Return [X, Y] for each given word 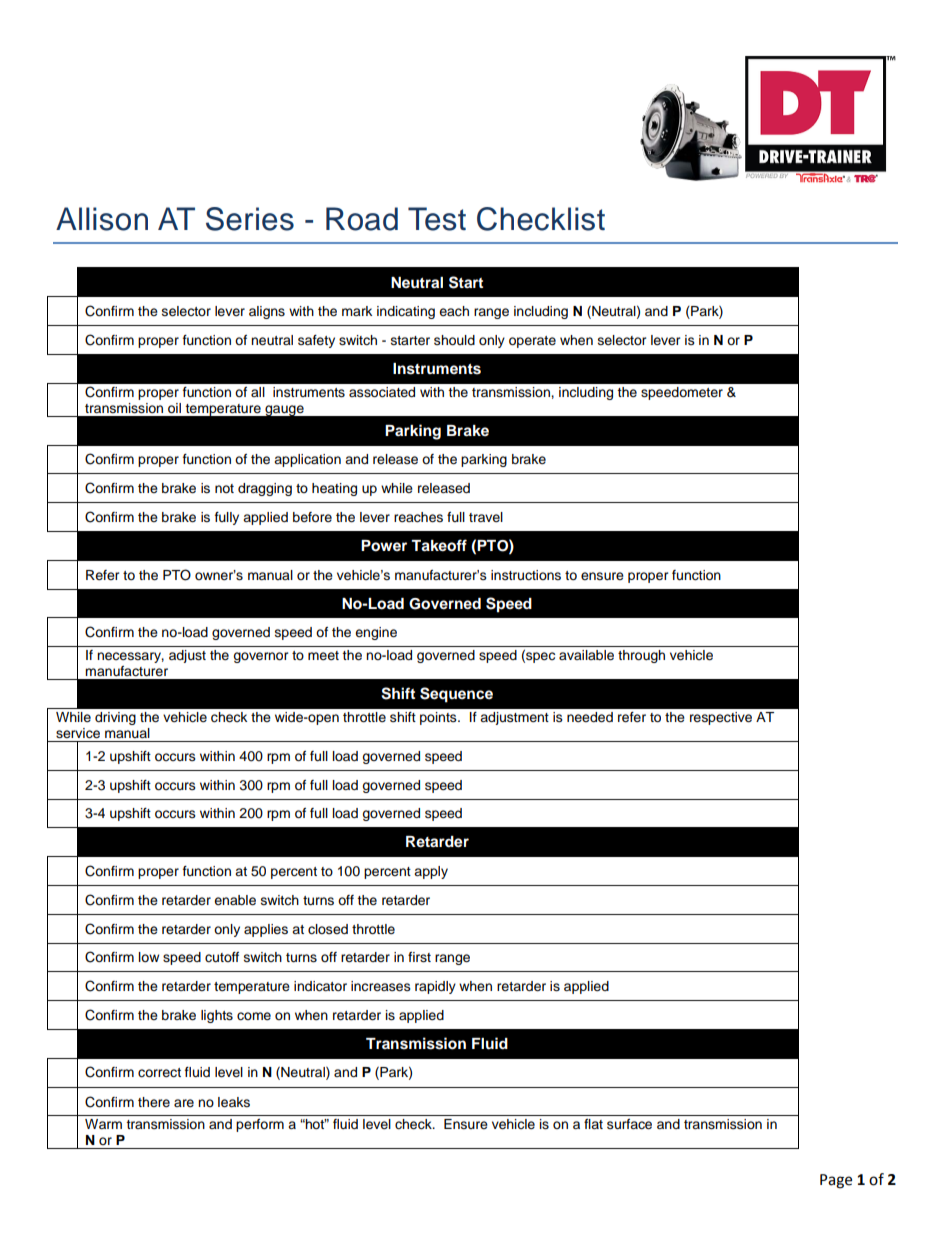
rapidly [435, 987]
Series [250, 219]
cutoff [222, 957]
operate [532, 342]
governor [261, 657]
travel [486, 517]
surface [629, 1124]
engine [376, 633]
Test [437, 219]
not [224, 488]
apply [431, 872]
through [641, 656]
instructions [526, 575]
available [586, 655]
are [184, 1103]
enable [235, 900]
